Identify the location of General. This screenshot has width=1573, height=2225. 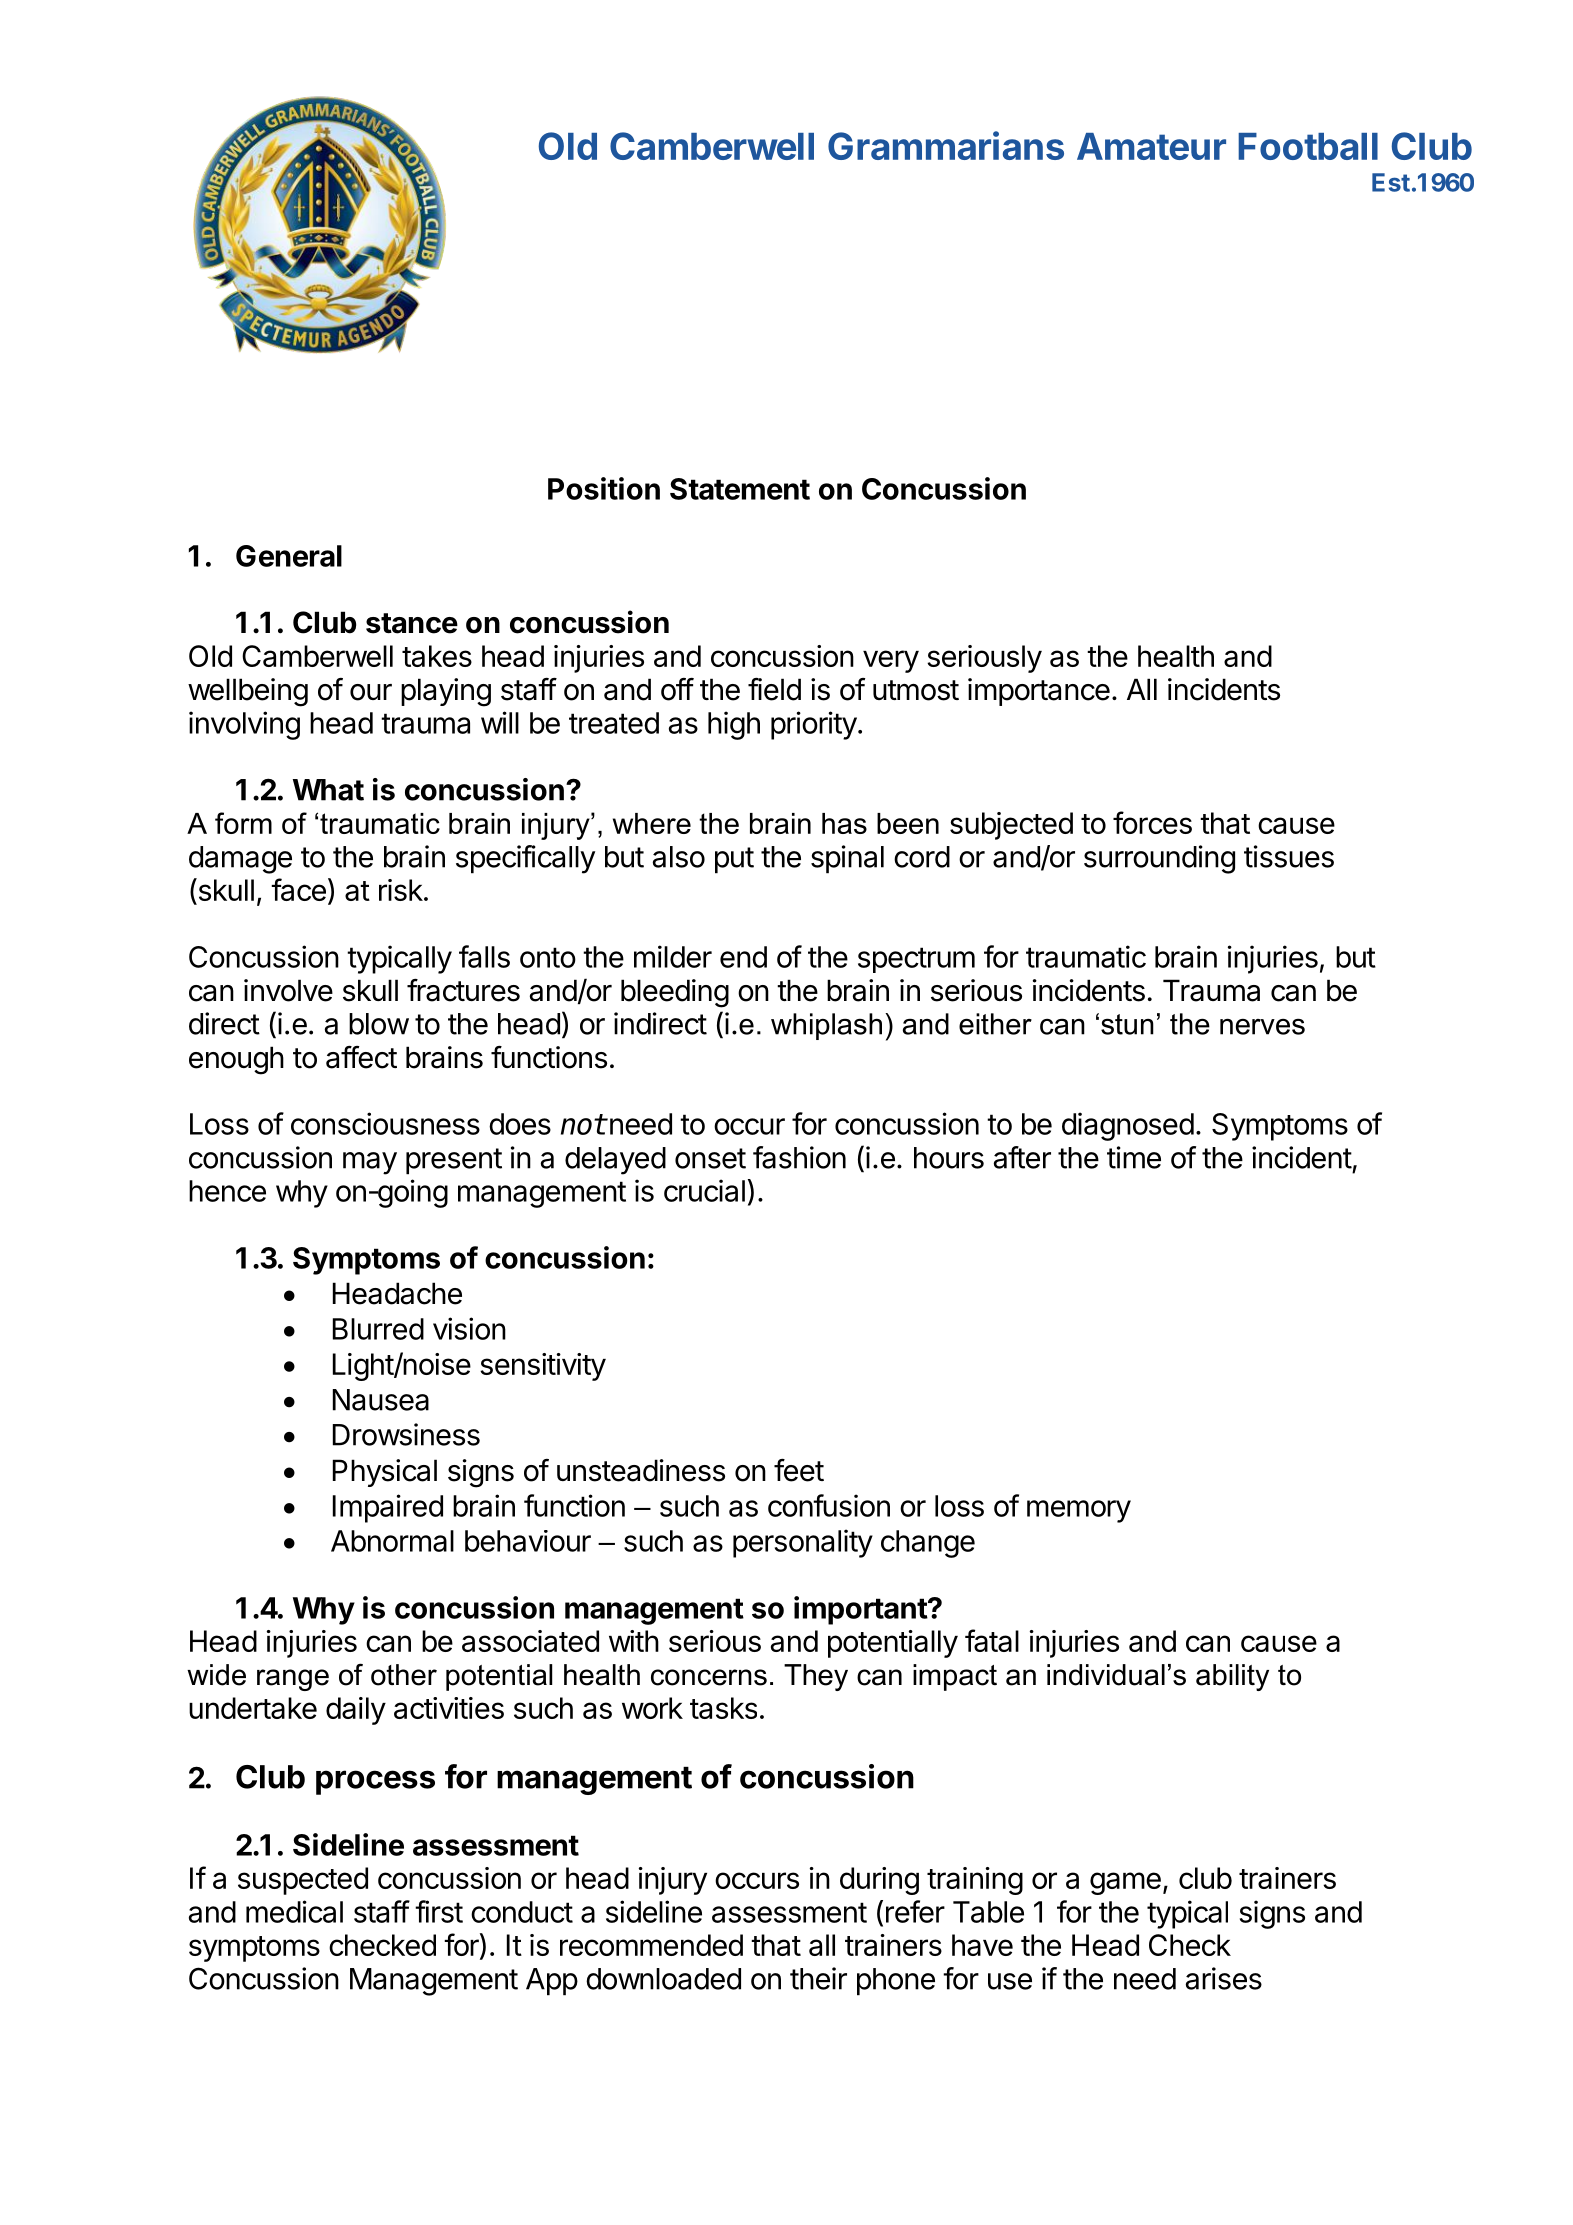
(289, 556).
